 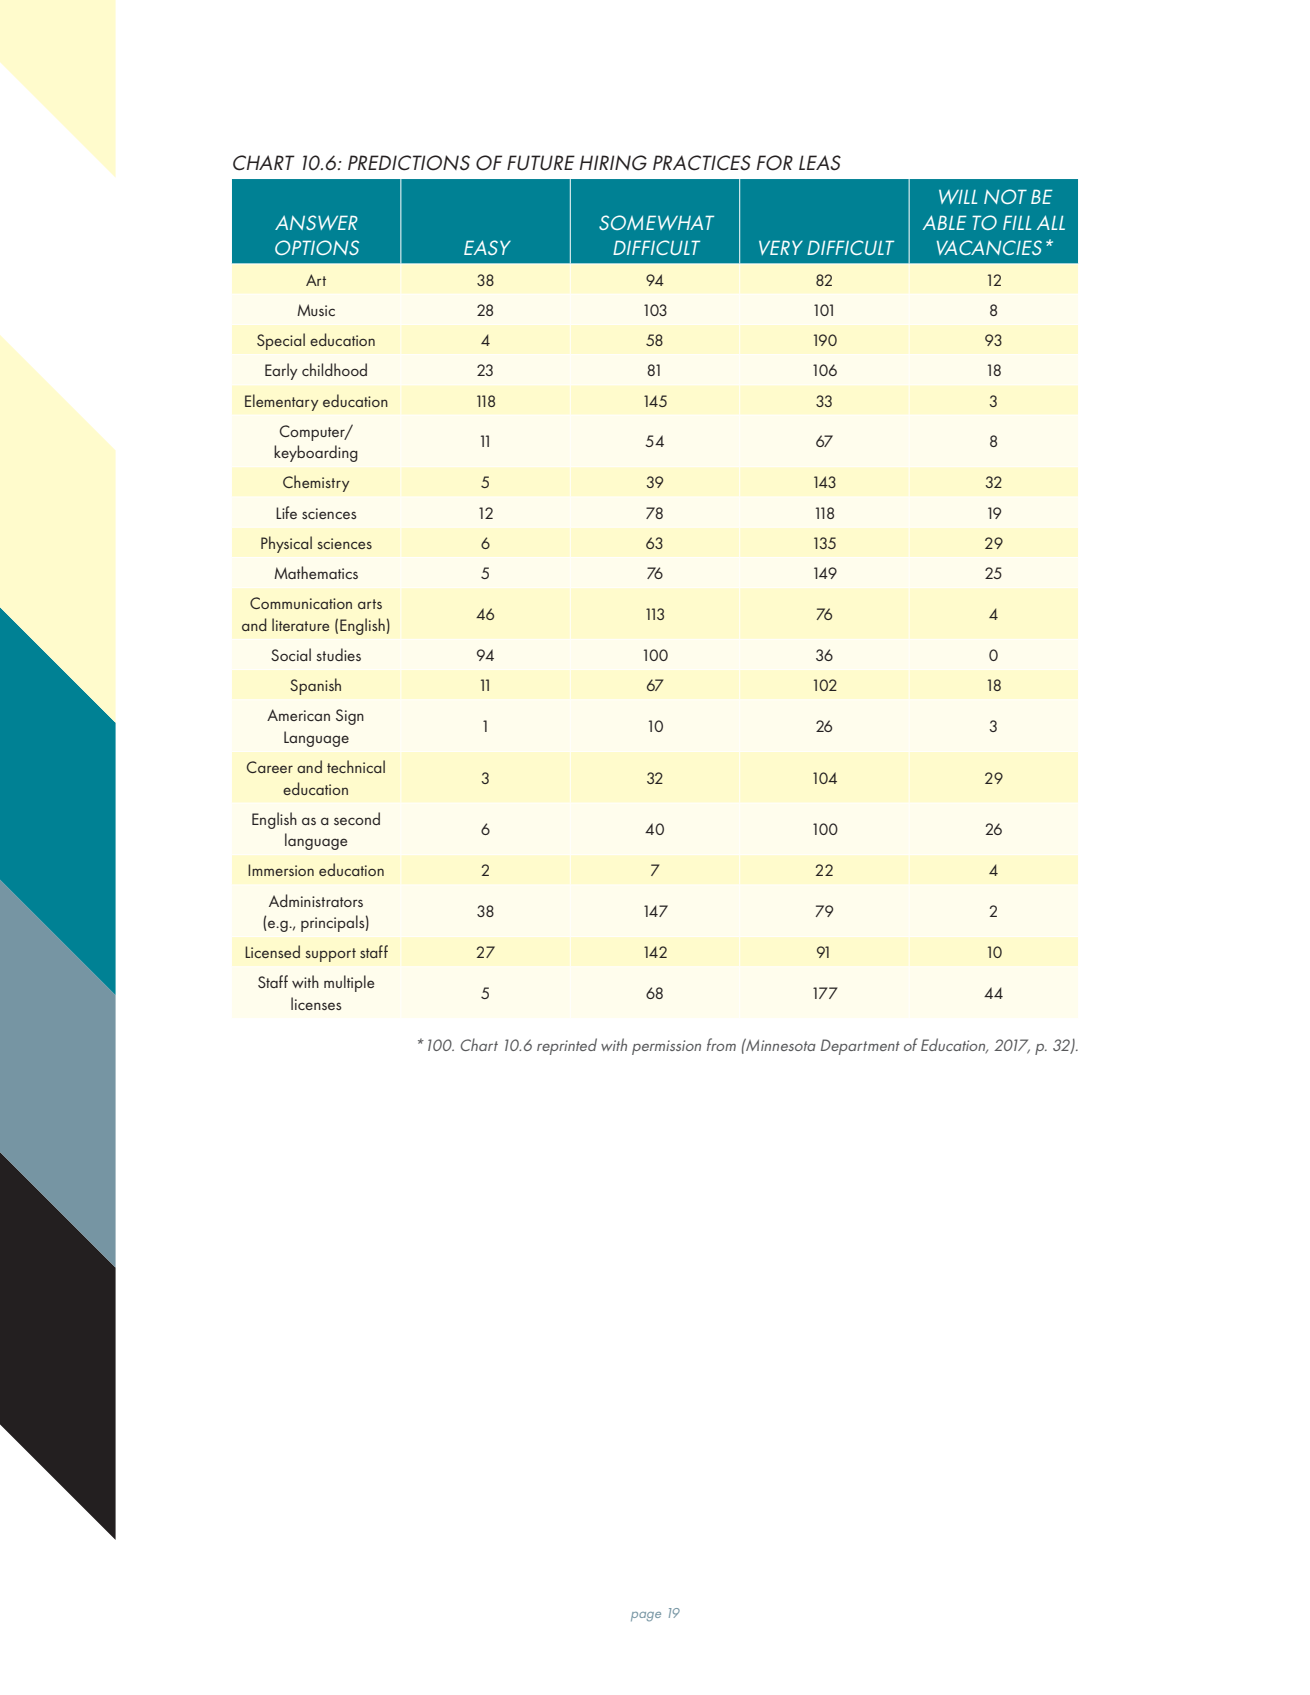 I want to click on permission, so click(x=666, y=1047).
